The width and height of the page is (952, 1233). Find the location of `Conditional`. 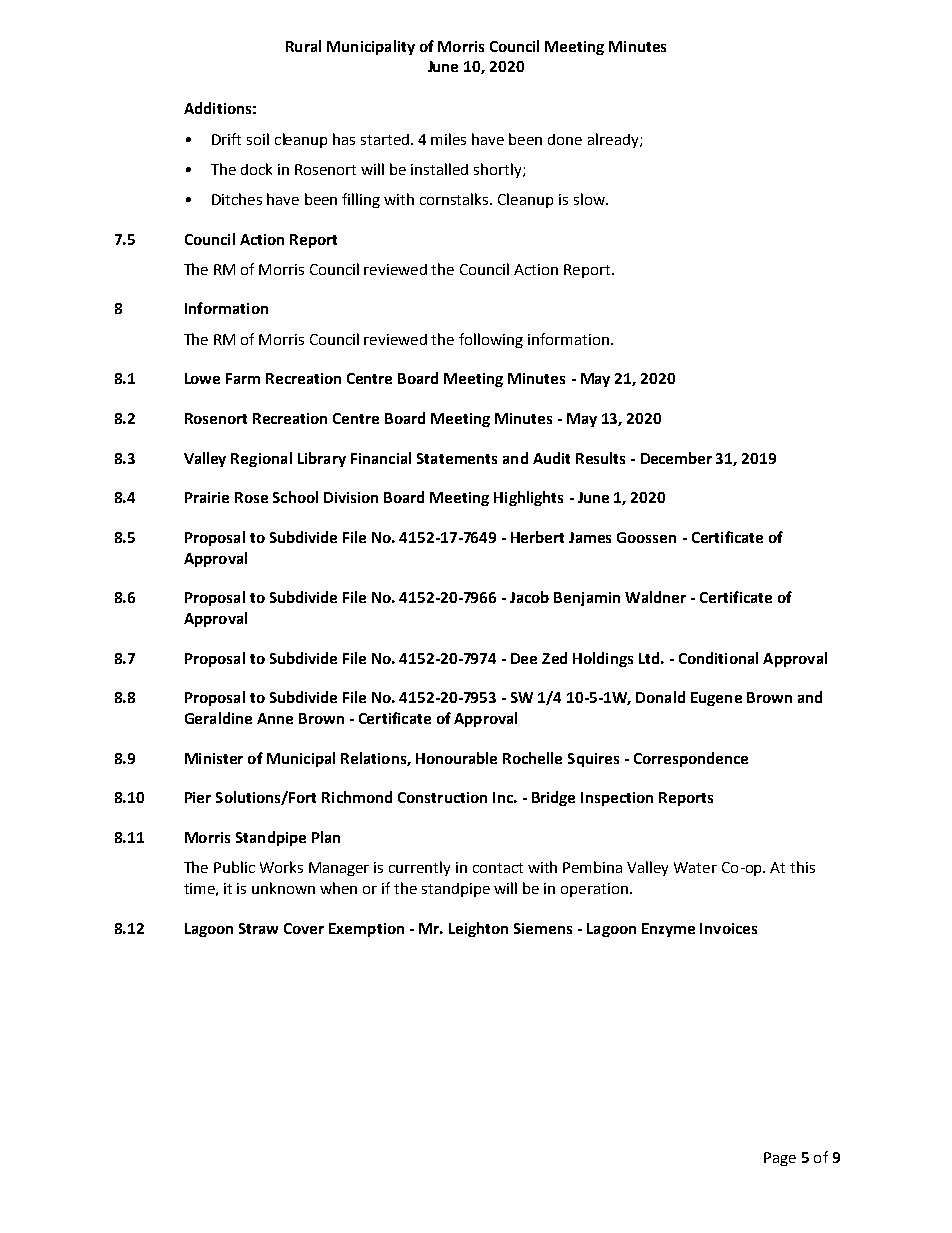

Conditional is located at coordinates (718, 658).
